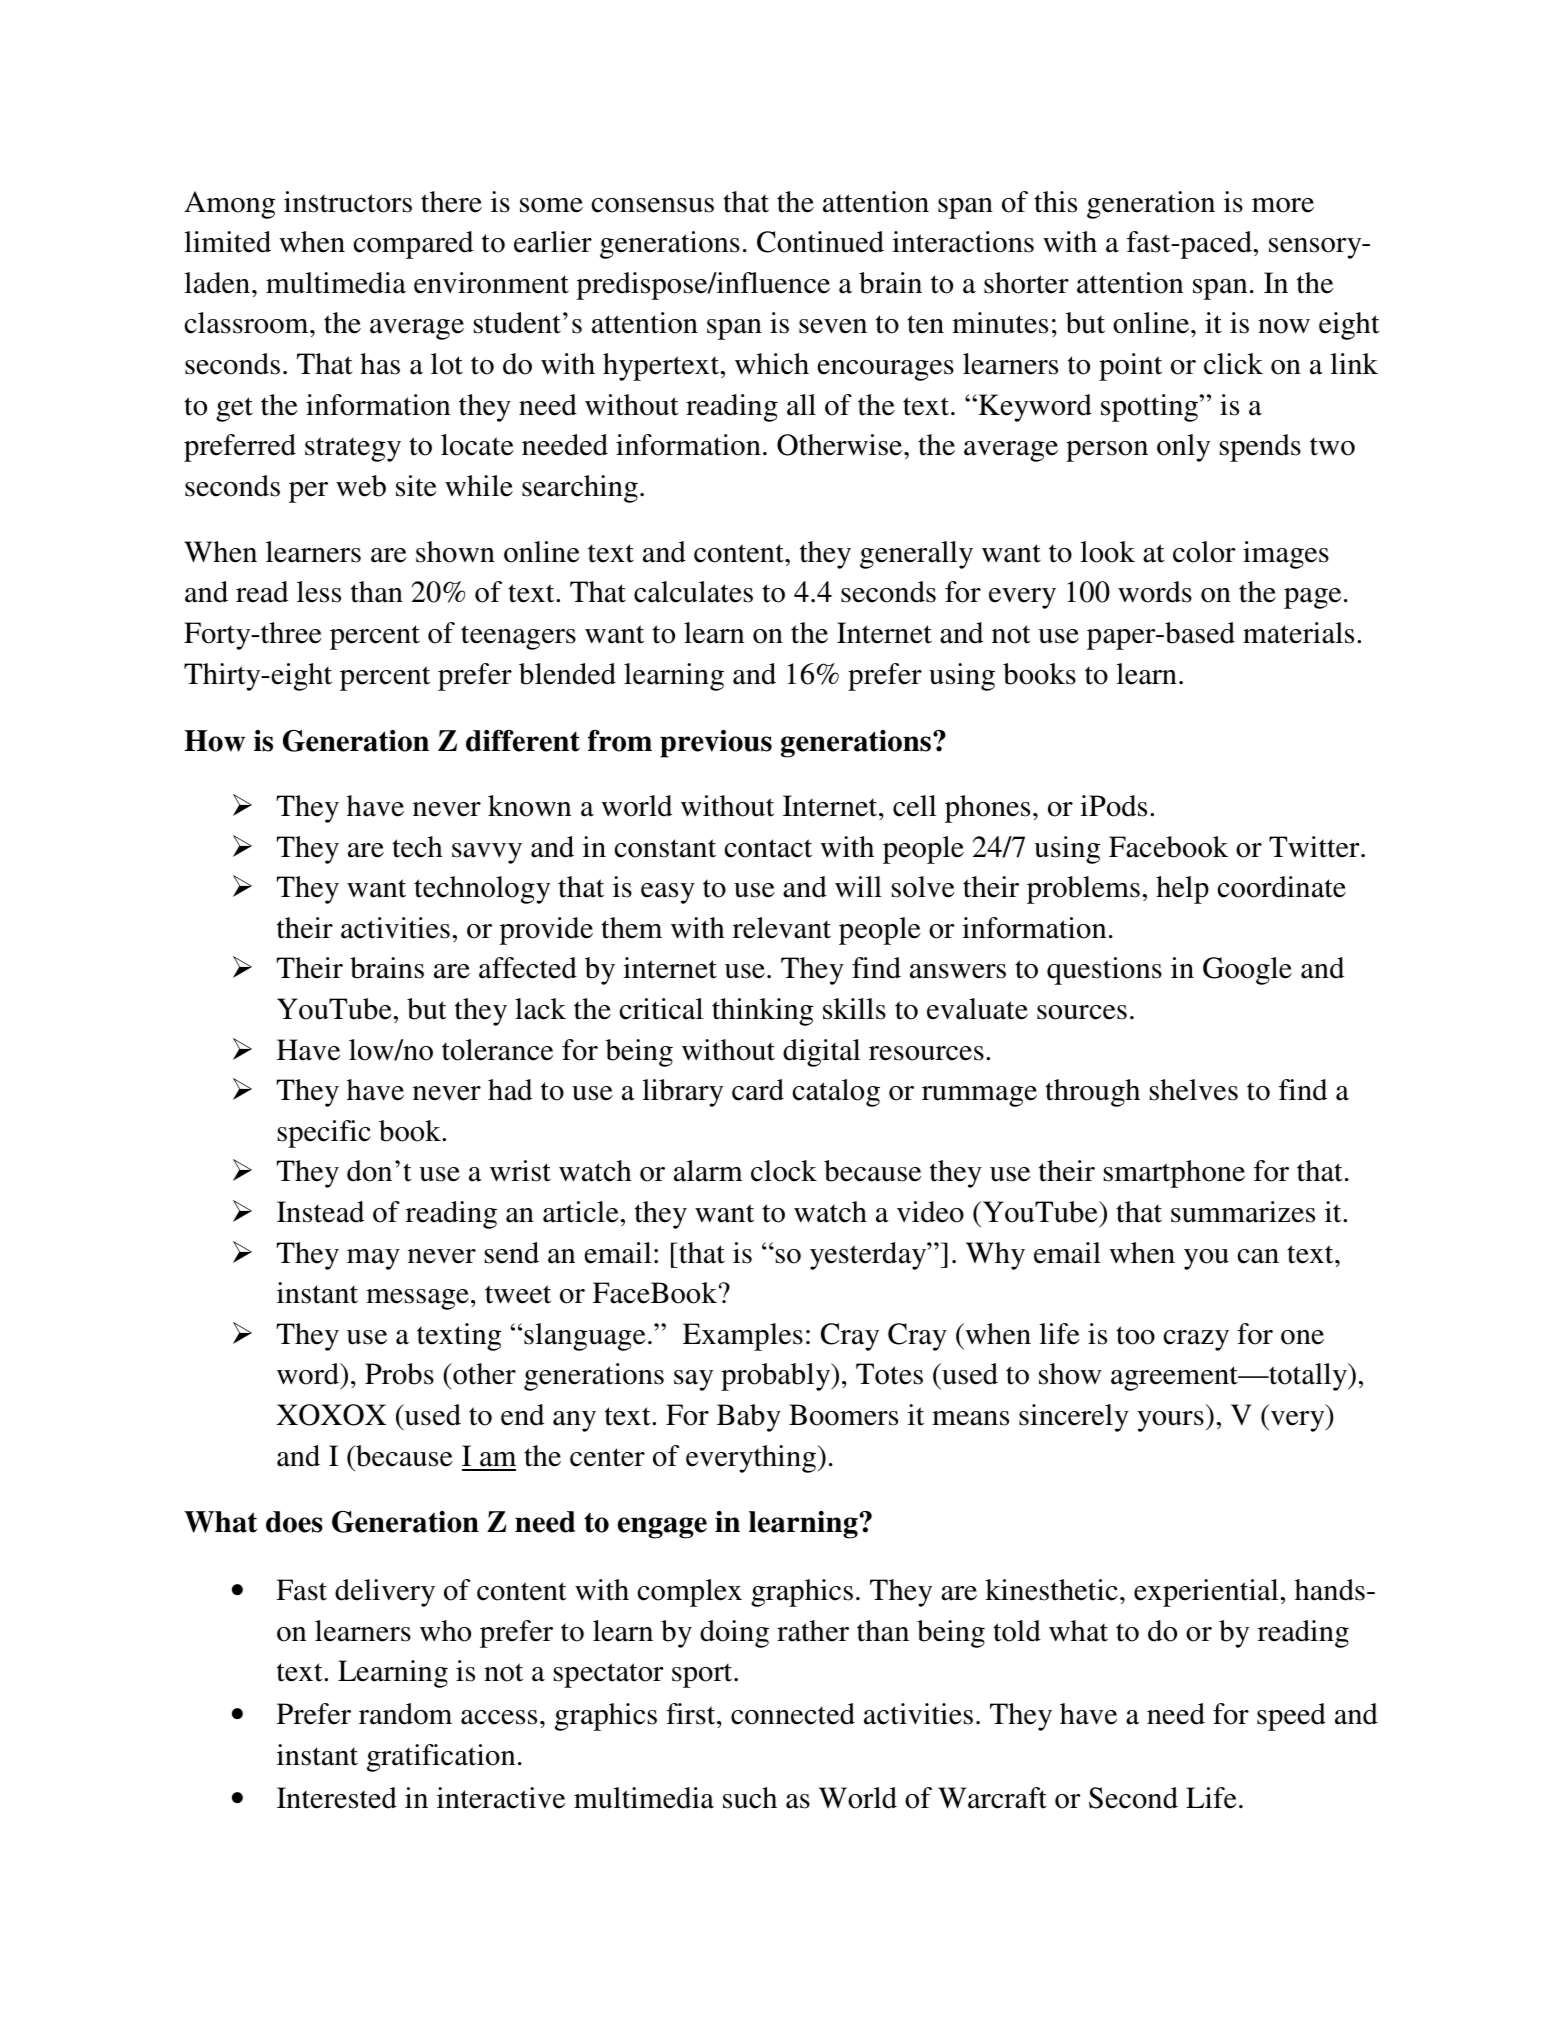  What do you see at coordinates (777, 1377) in the screenshot?
I see `probably` at bounding box center [777, 1377].
